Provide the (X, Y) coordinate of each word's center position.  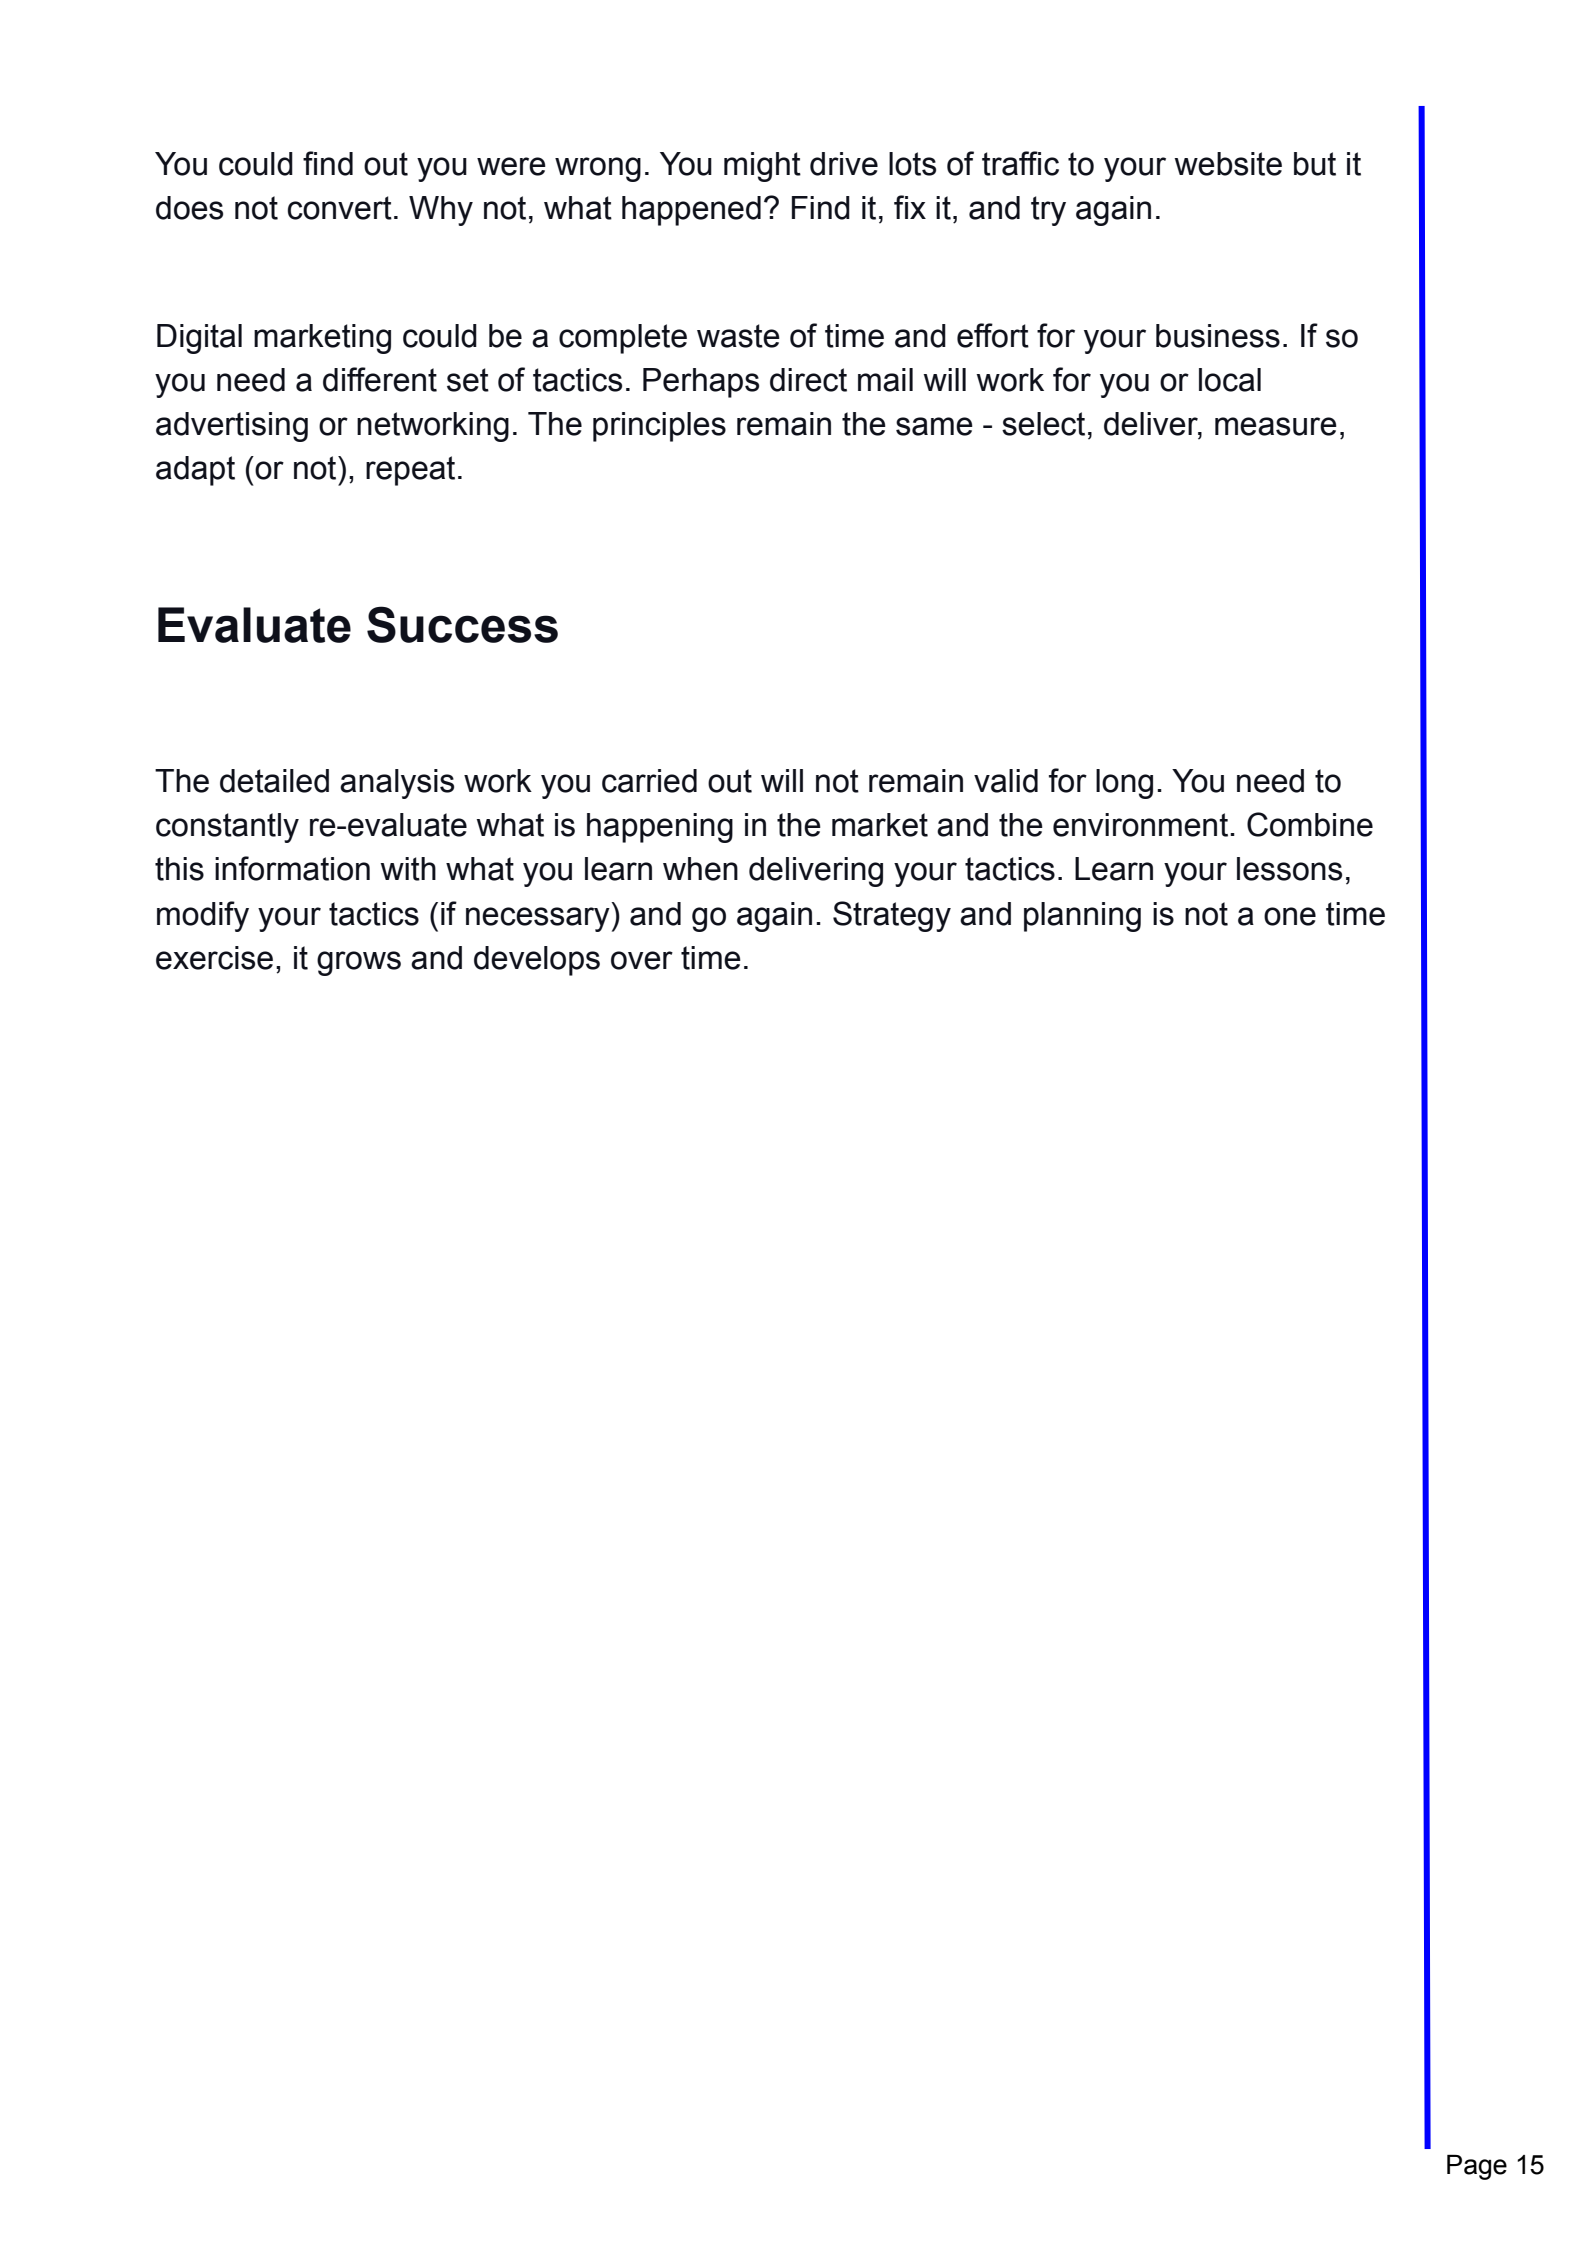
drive (844, 164)
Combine (1310, 824)
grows (359, 963)
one (1290, 916)
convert (340, 208)
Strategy (892, 916)
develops (537, 961)
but (1315, 164)
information (292, 868)
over (642, 960)
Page (1477, 2167)
